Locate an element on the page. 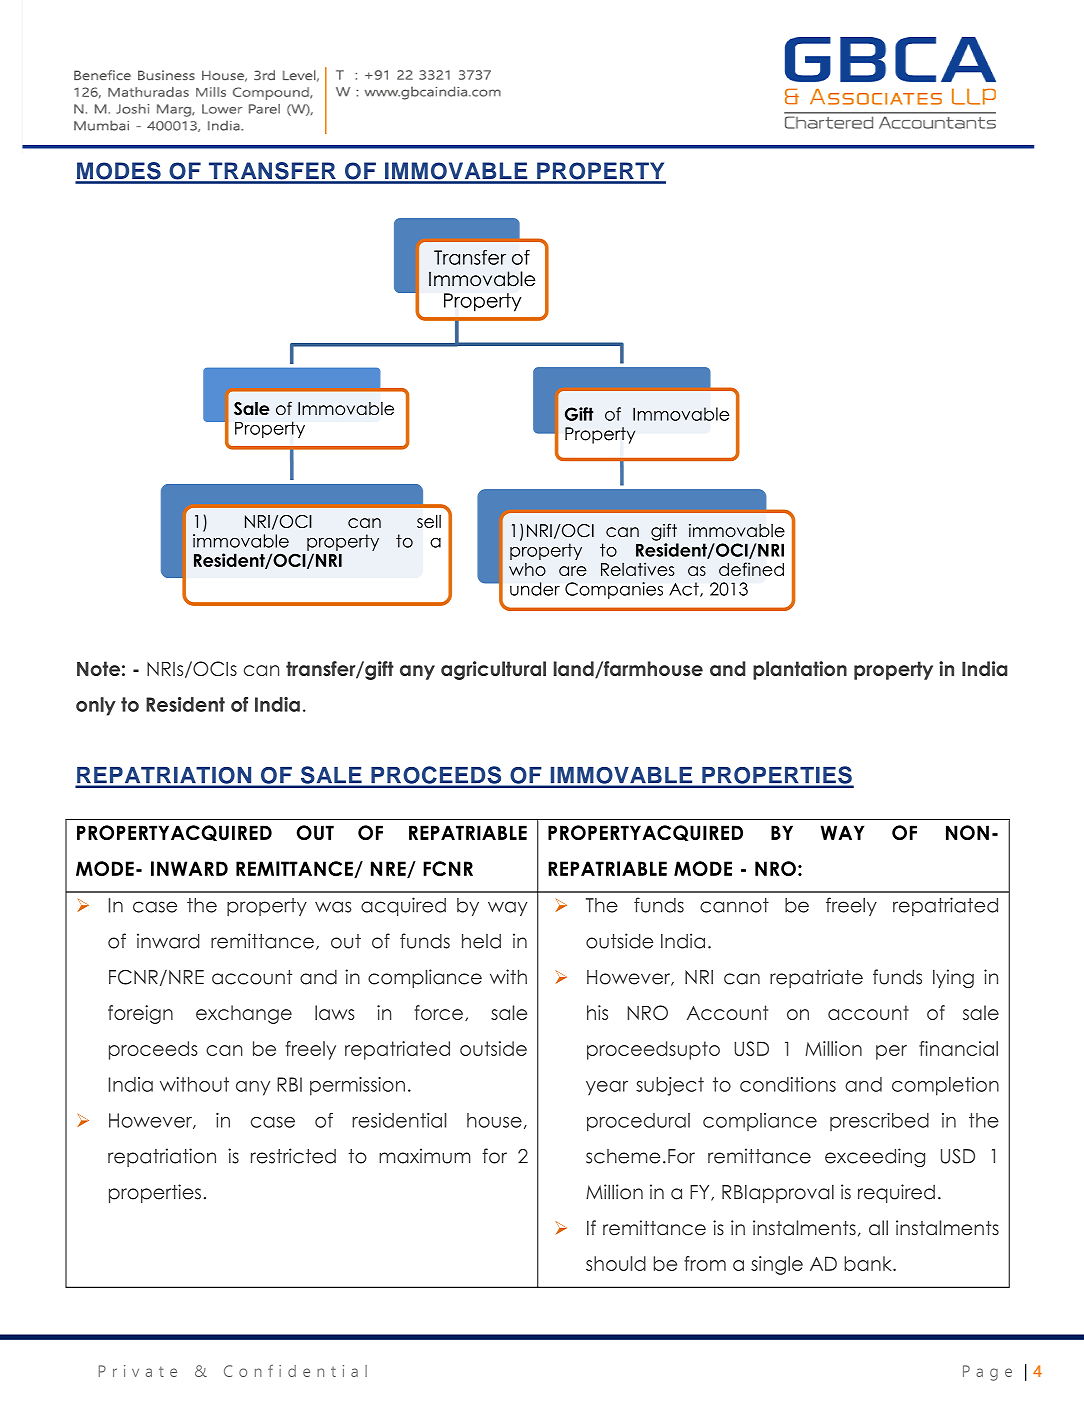  exchange is located at coordinates (244, 1014).
